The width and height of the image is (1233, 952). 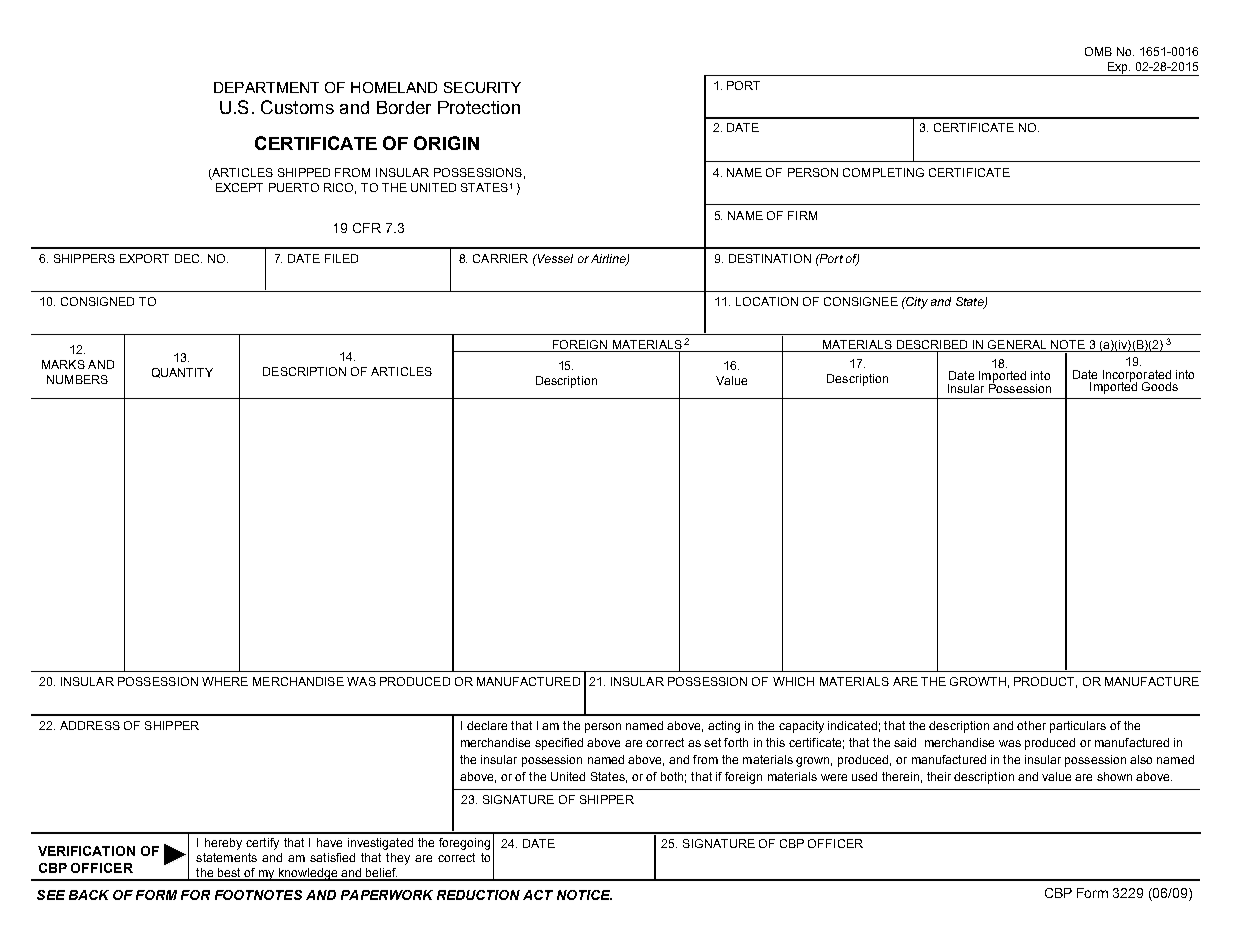 What do you see at coordinates (584, 895) in the image?
I see `NOTICE` at bounding box center [584, 895].
